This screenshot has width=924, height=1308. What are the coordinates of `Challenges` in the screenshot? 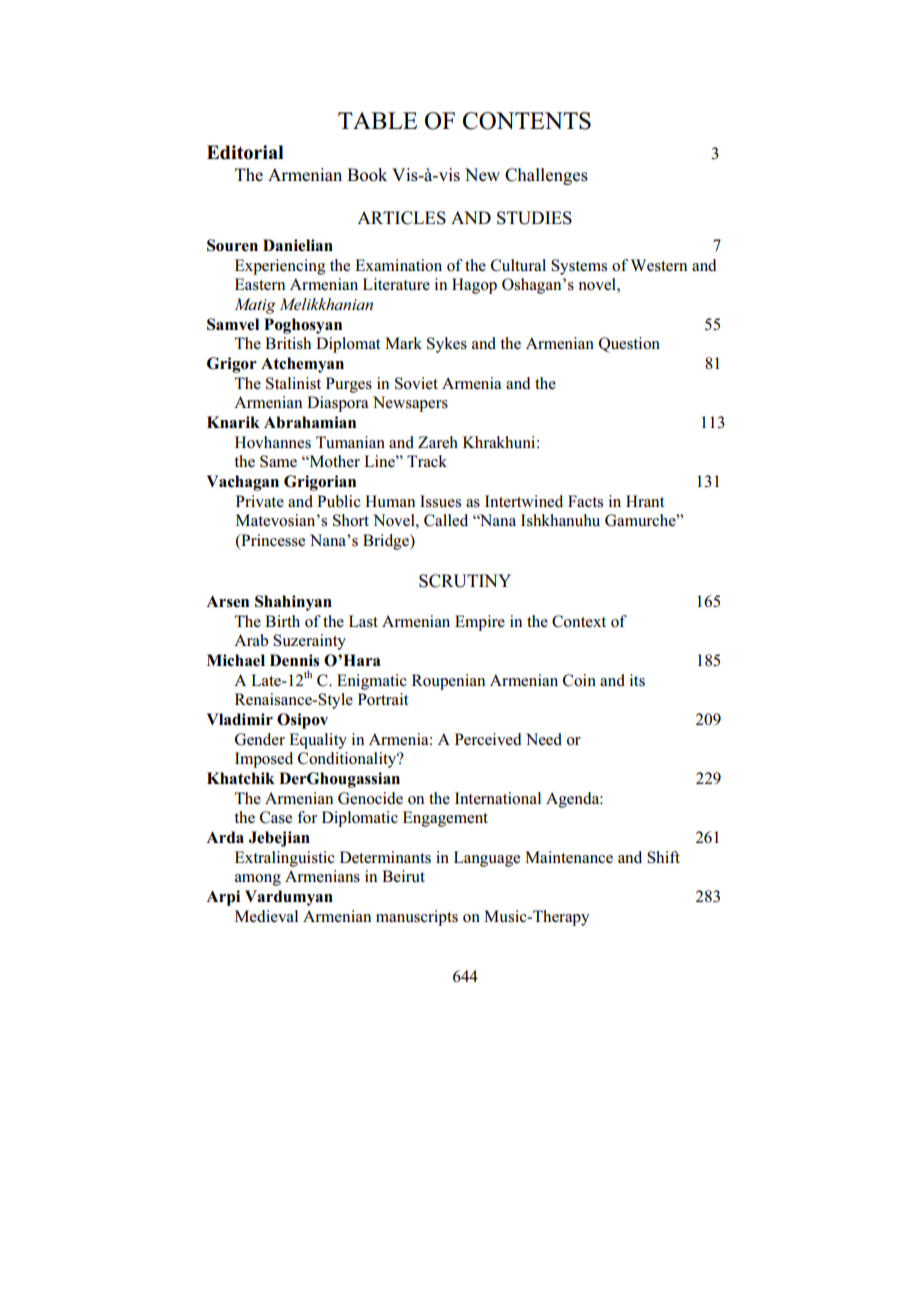 It's located at (546, 176).
